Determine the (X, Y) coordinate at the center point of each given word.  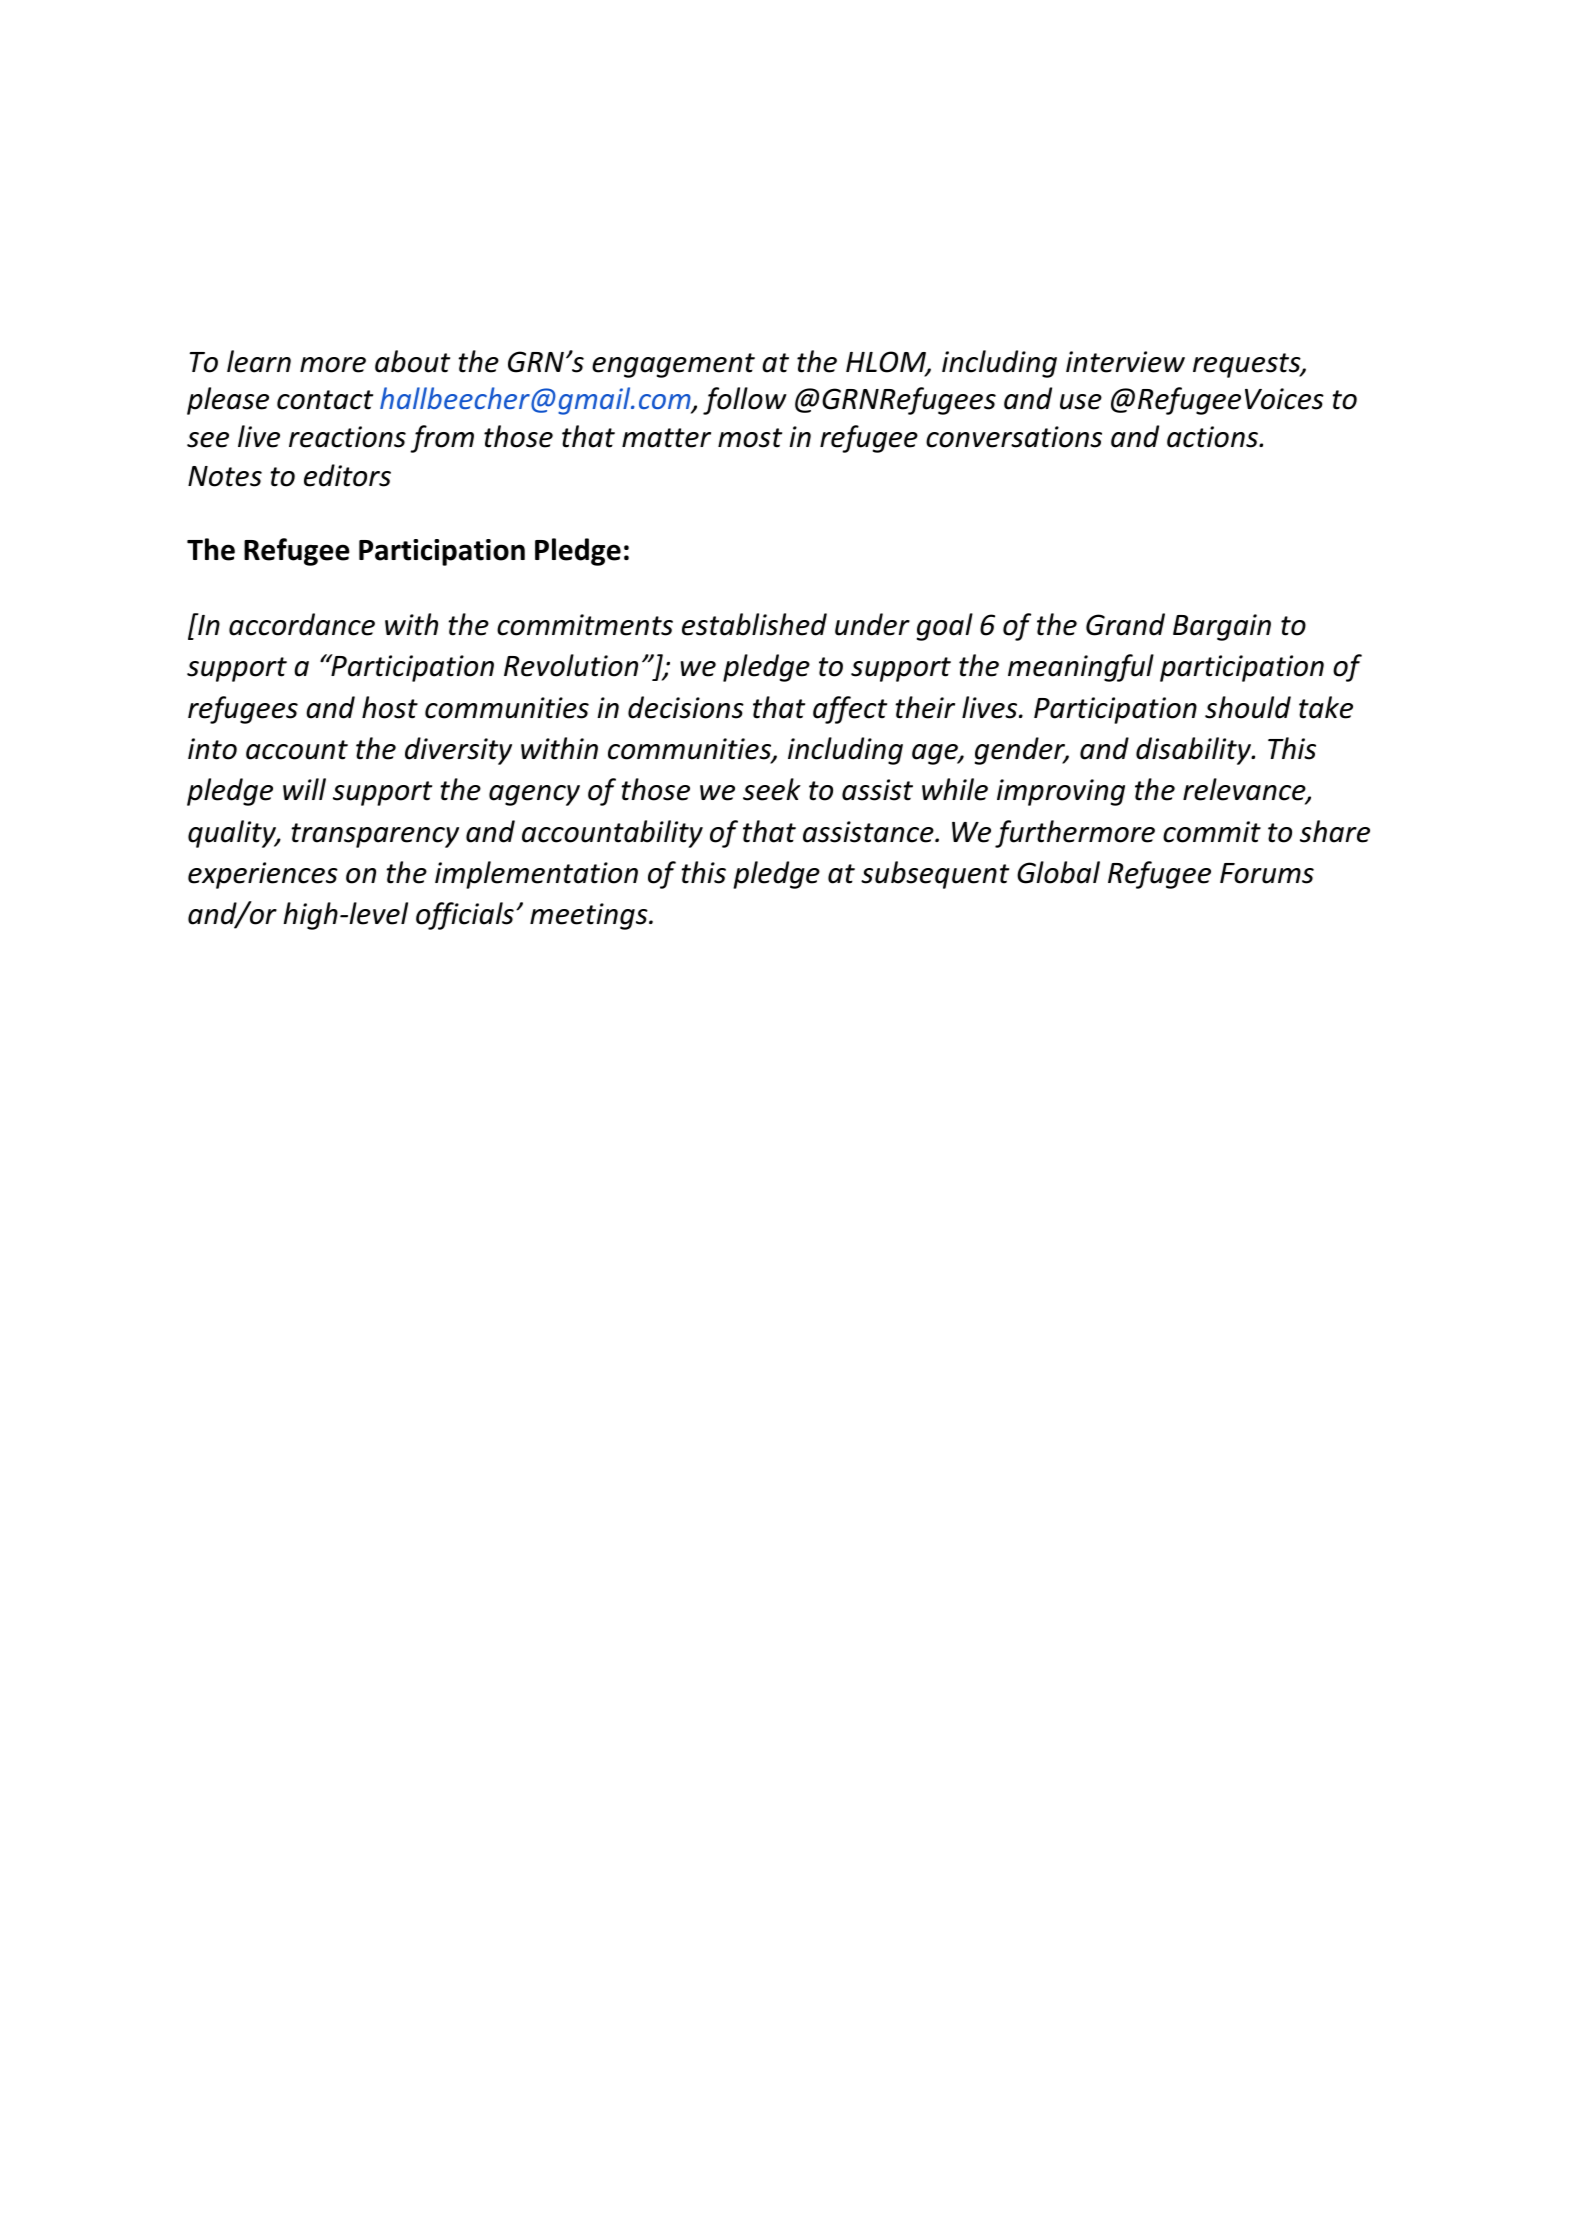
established (754, 624)
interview (1125, 362)
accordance (302, 624)
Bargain (1222, 627)
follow (745, 401)
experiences (263, 875)
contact (325, 400)
